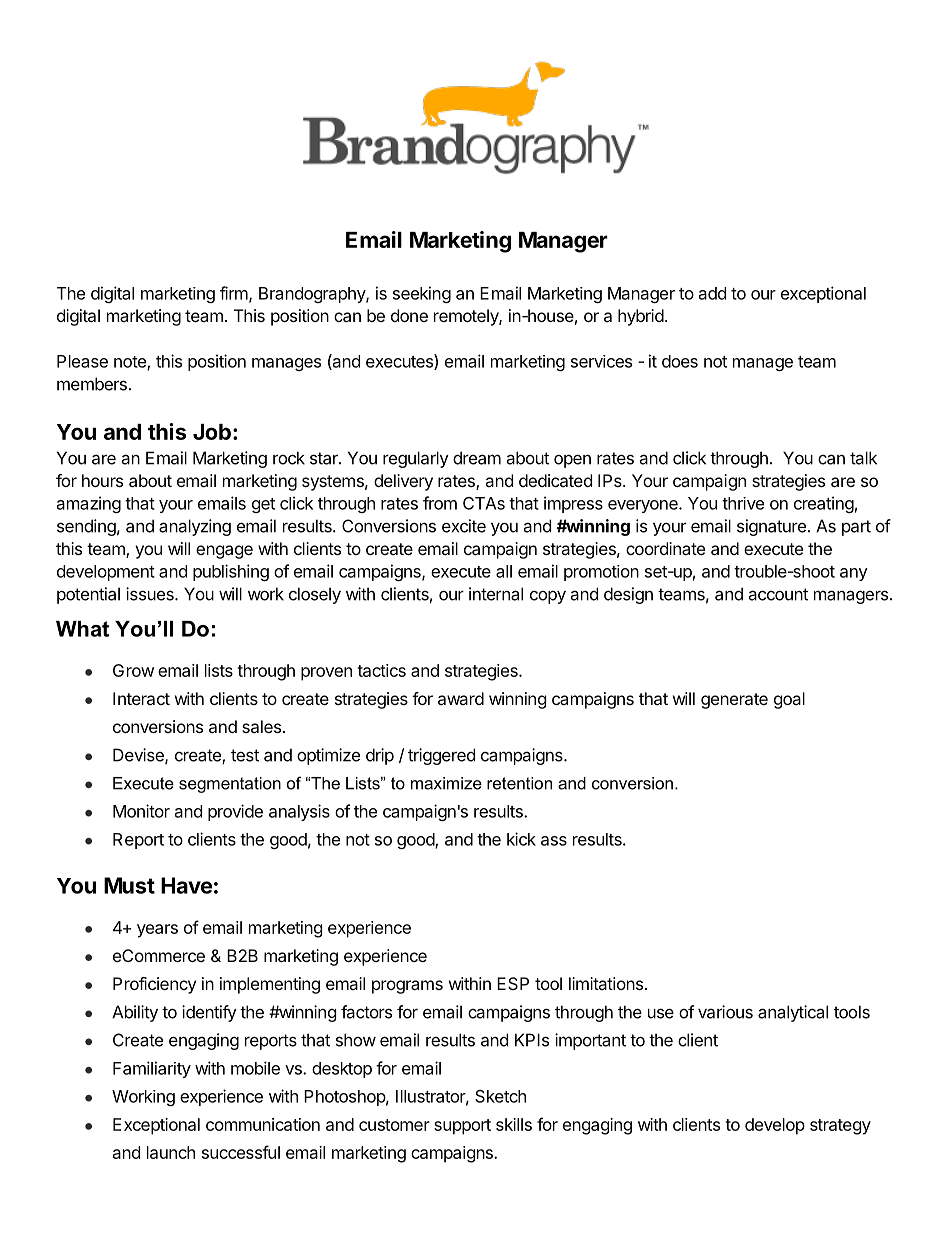 This page has width=952, height=1233. Describe the element at coordinates (409, 315) in the page. I see `done` at that location.
